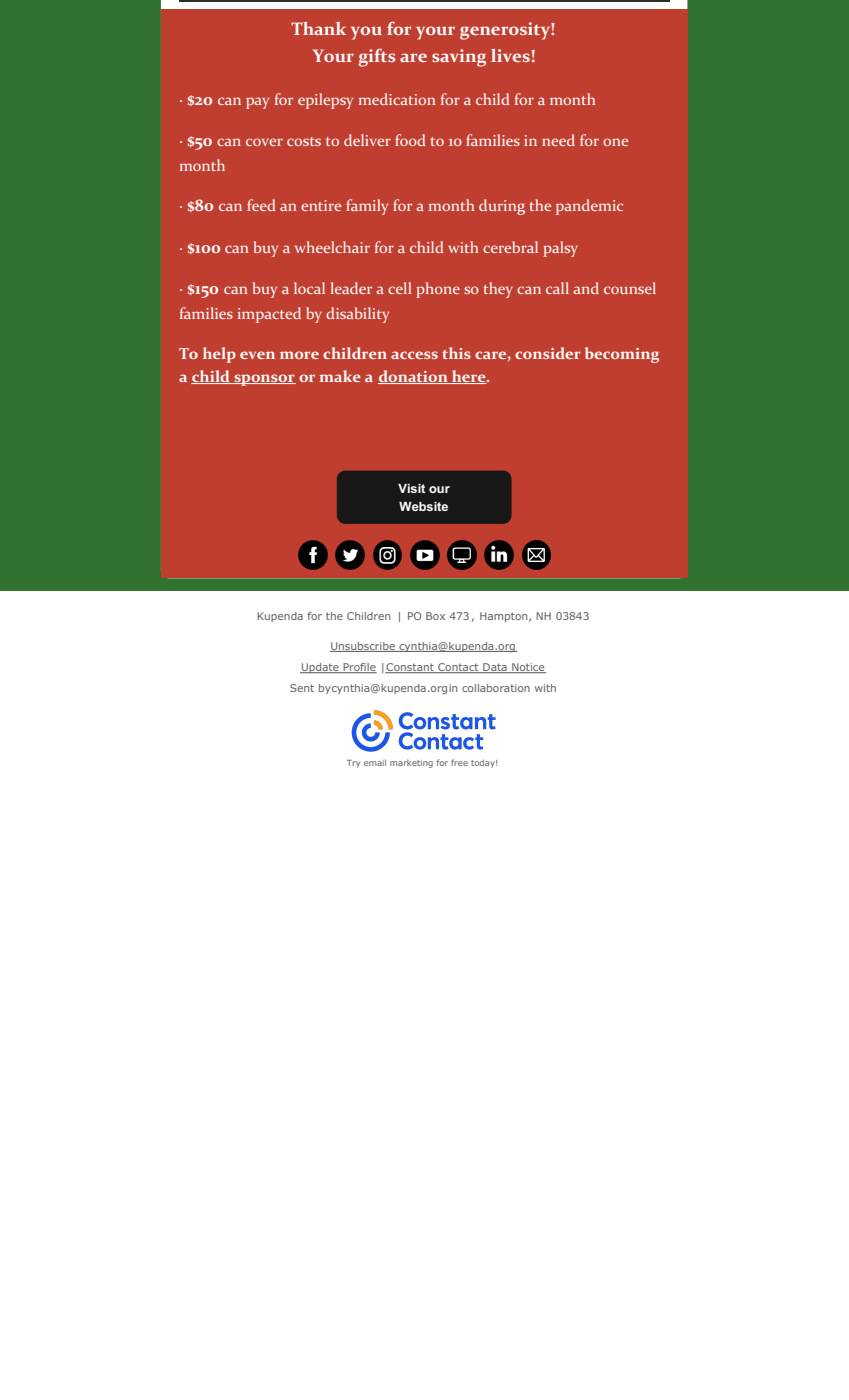 This screenshot has height=1400, width=849. I want to click on lives, so click(510, 55).
